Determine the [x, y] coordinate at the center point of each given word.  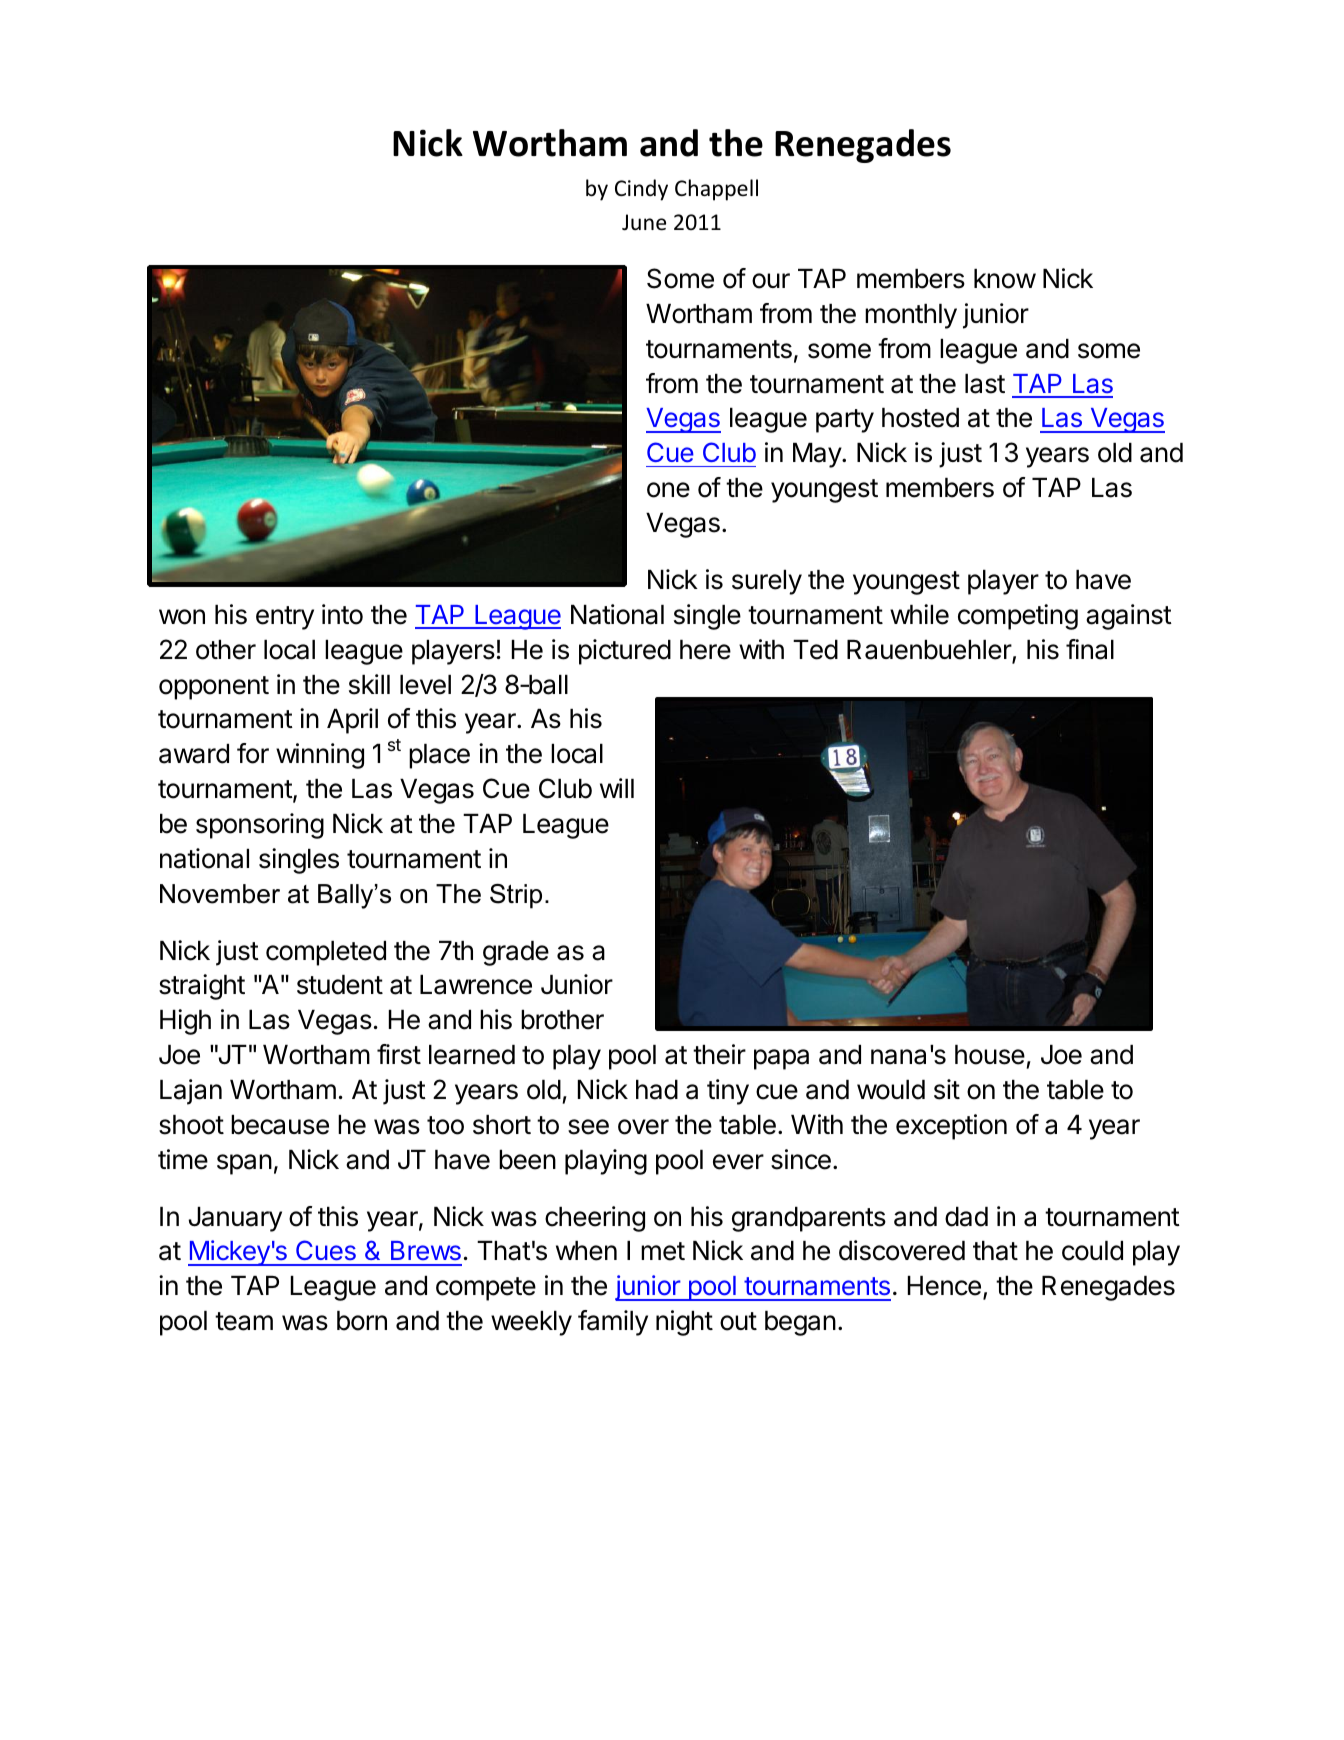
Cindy [641, 190]
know [1005, 279]
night [684, 1323]
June [644, 222]
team [244, 1321]
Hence [944, 1286]
